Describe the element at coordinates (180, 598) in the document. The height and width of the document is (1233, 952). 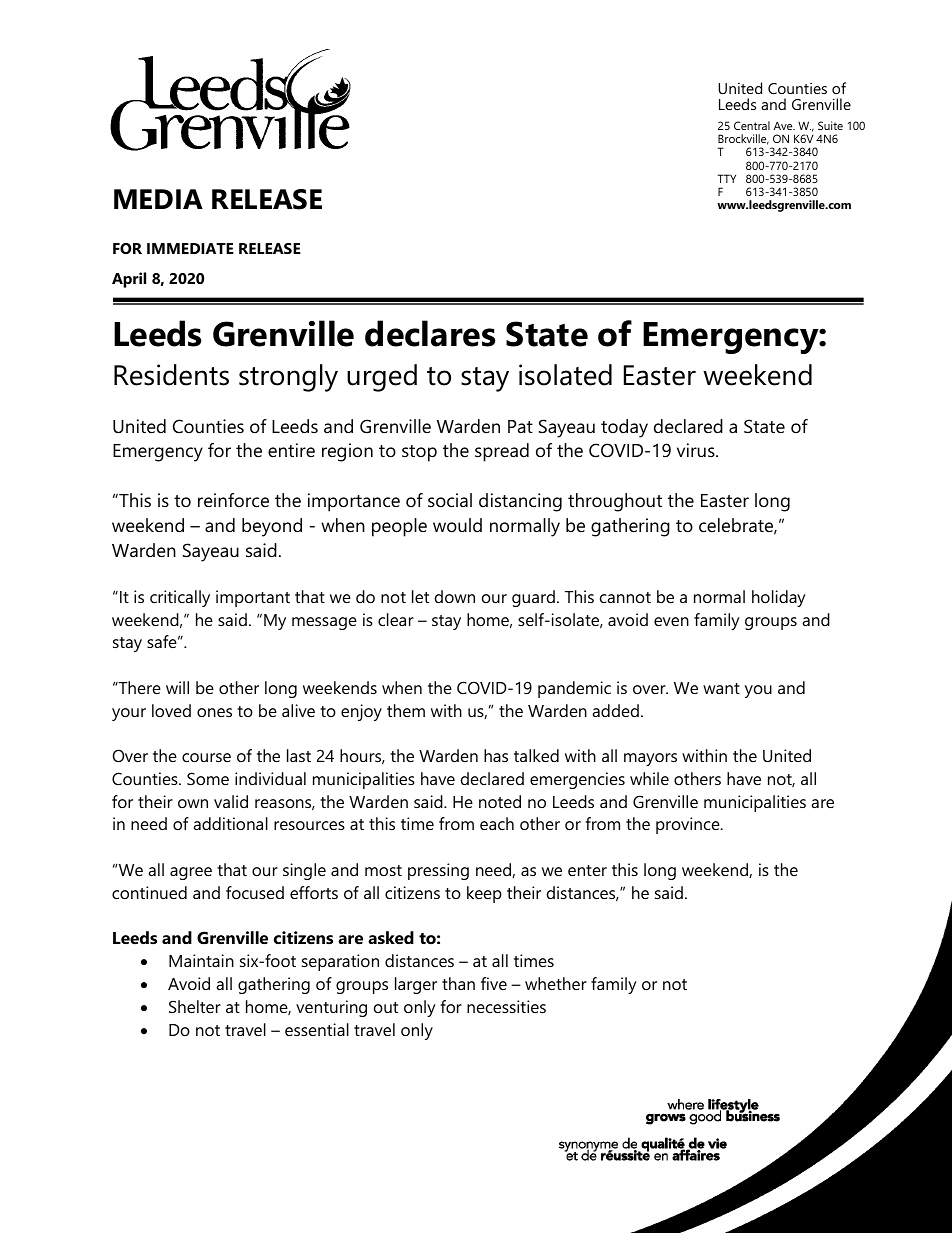
I see `critically` at that location.
